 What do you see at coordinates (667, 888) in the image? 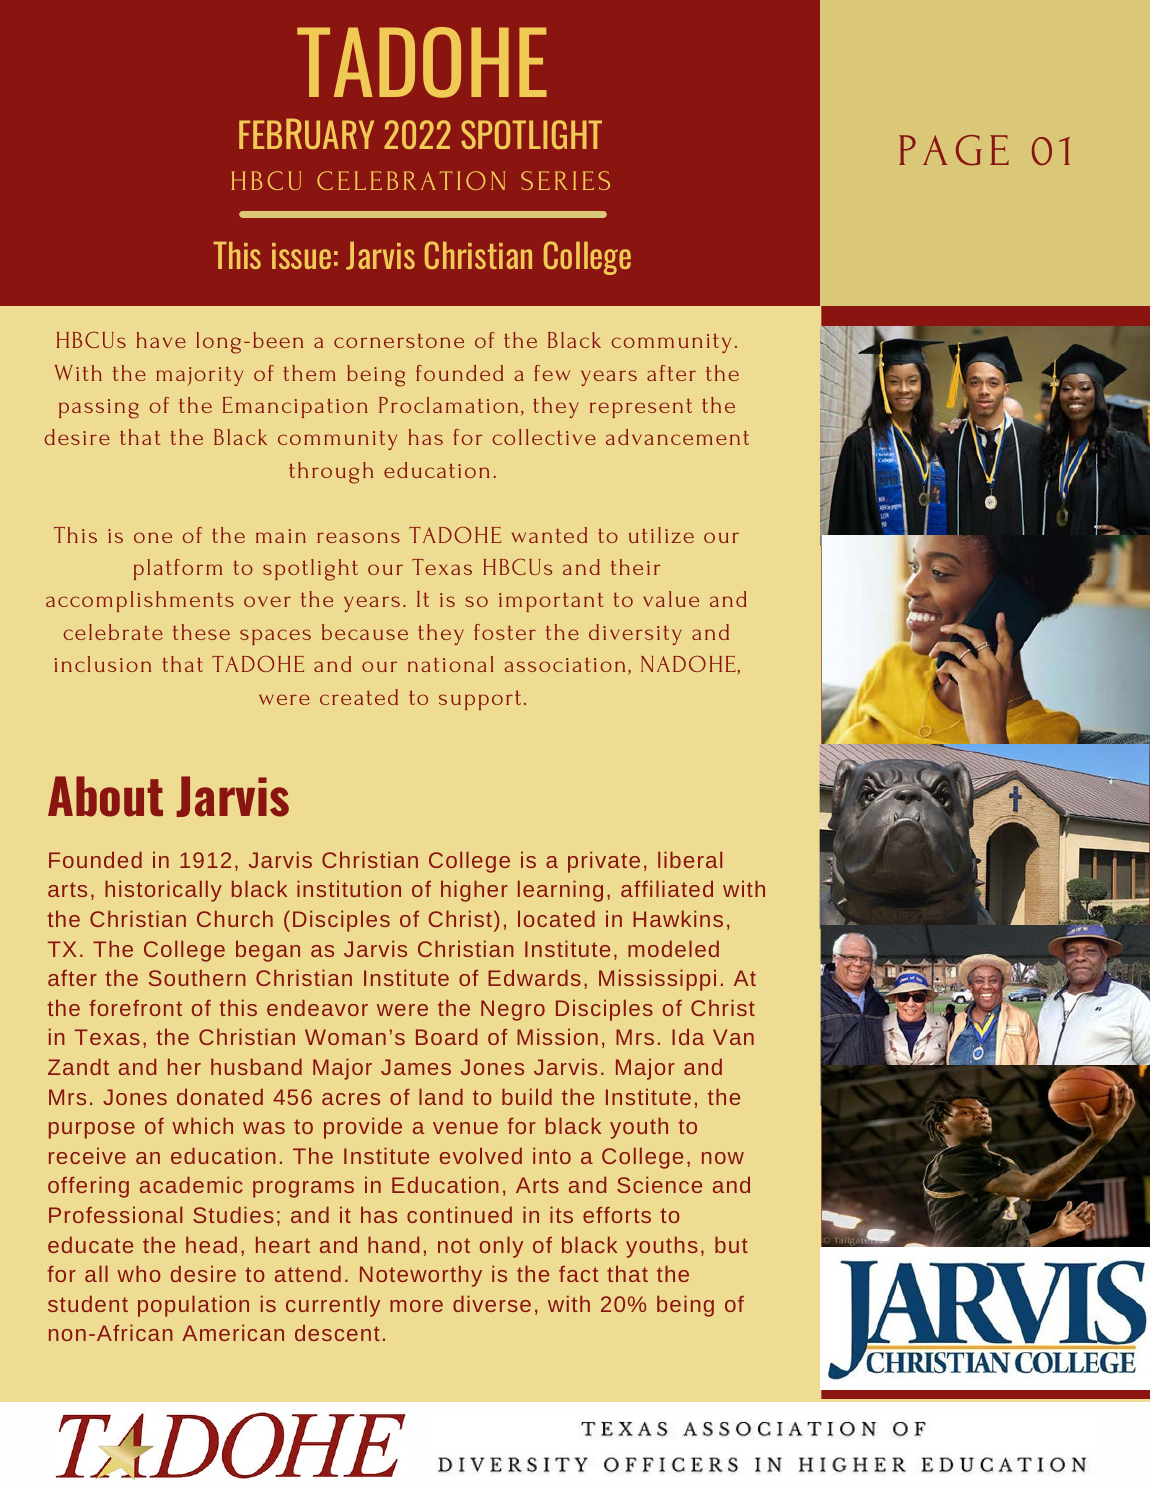
I see `affiliated` at bounding box center [667, 888].
